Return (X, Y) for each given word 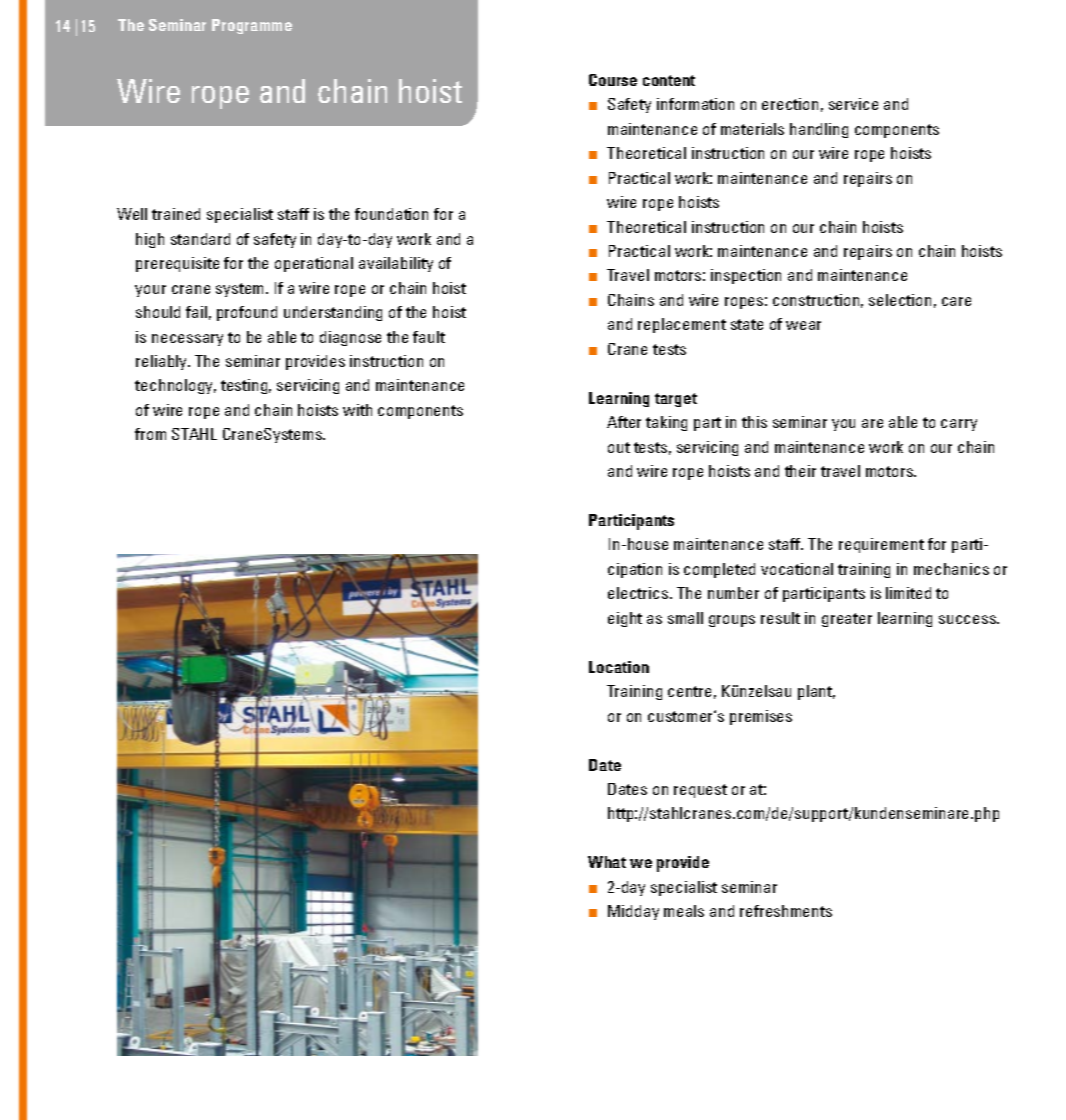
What (607, 862)
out (619, 447)
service (853, 104)
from (150, 434)
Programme (252, 26)
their (800, 471)
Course (613, 80)
